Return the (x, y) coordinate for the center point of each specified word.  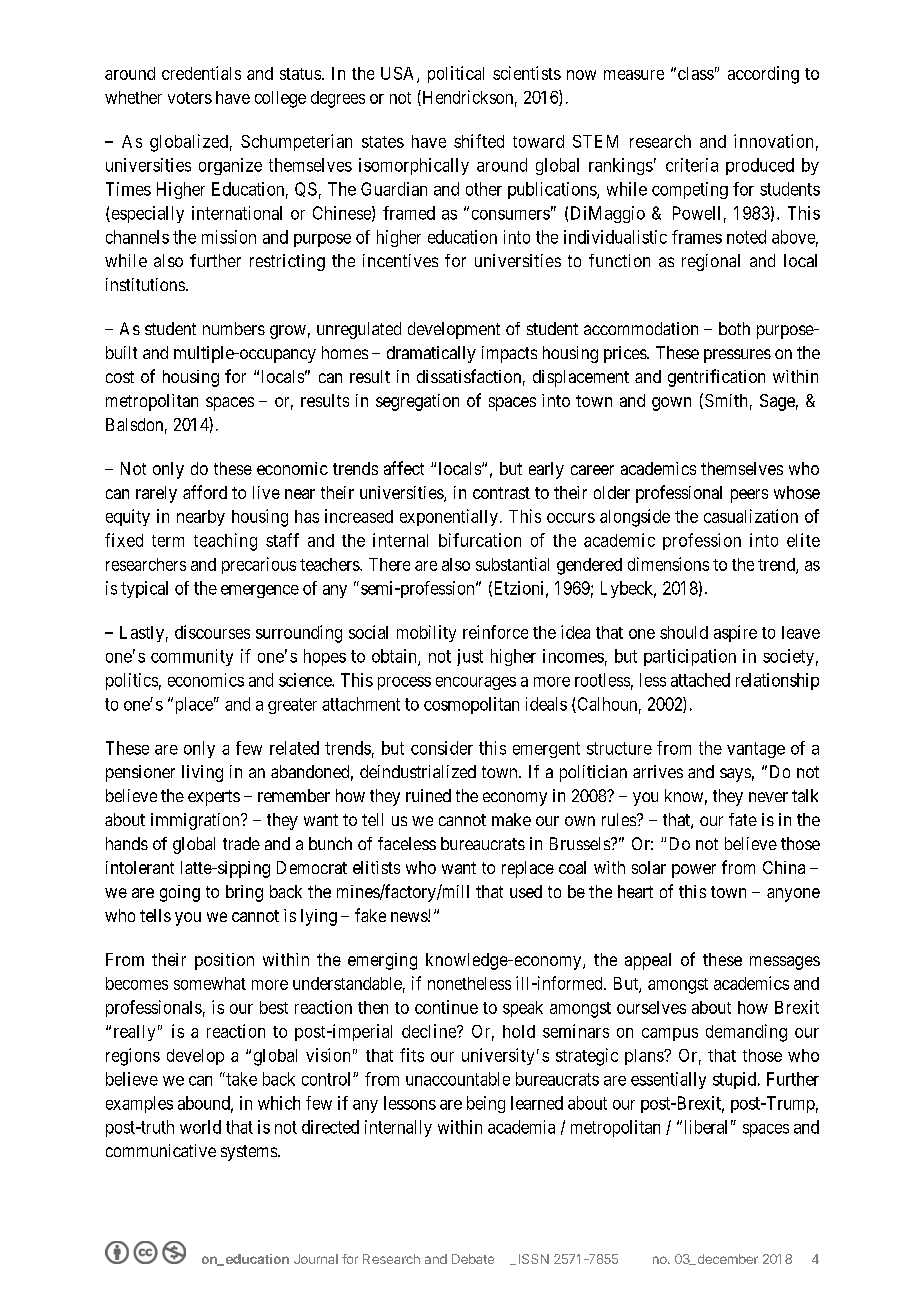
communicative (161, 1150)
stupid (736, 1080)
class (696, 73)
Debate (473, 1259)
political (456, 74)
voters (190, 98)
